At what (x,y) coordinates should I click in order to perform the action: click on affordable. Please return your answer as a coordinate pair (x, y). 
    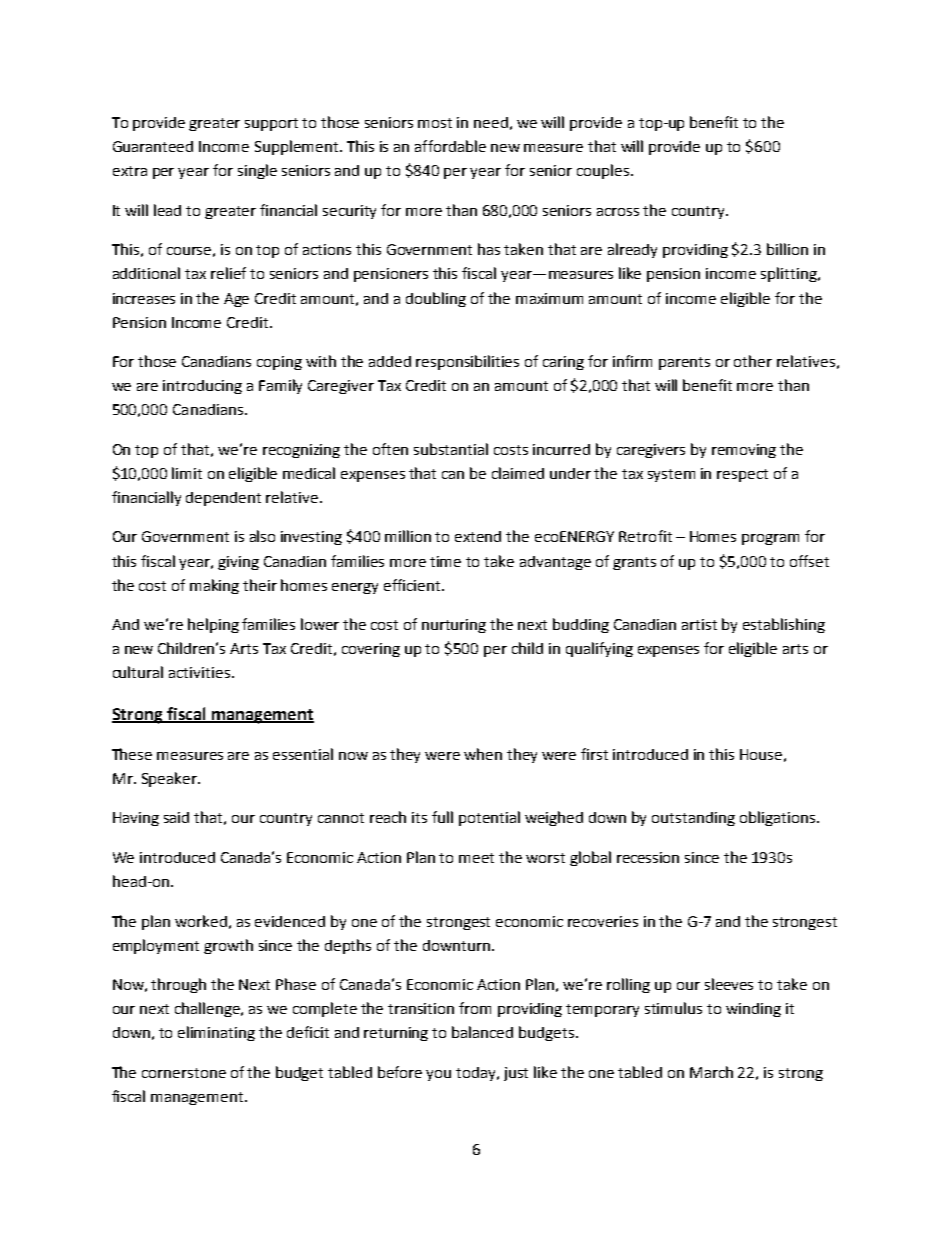
    Looking at the image, I should click on (450, 146).
